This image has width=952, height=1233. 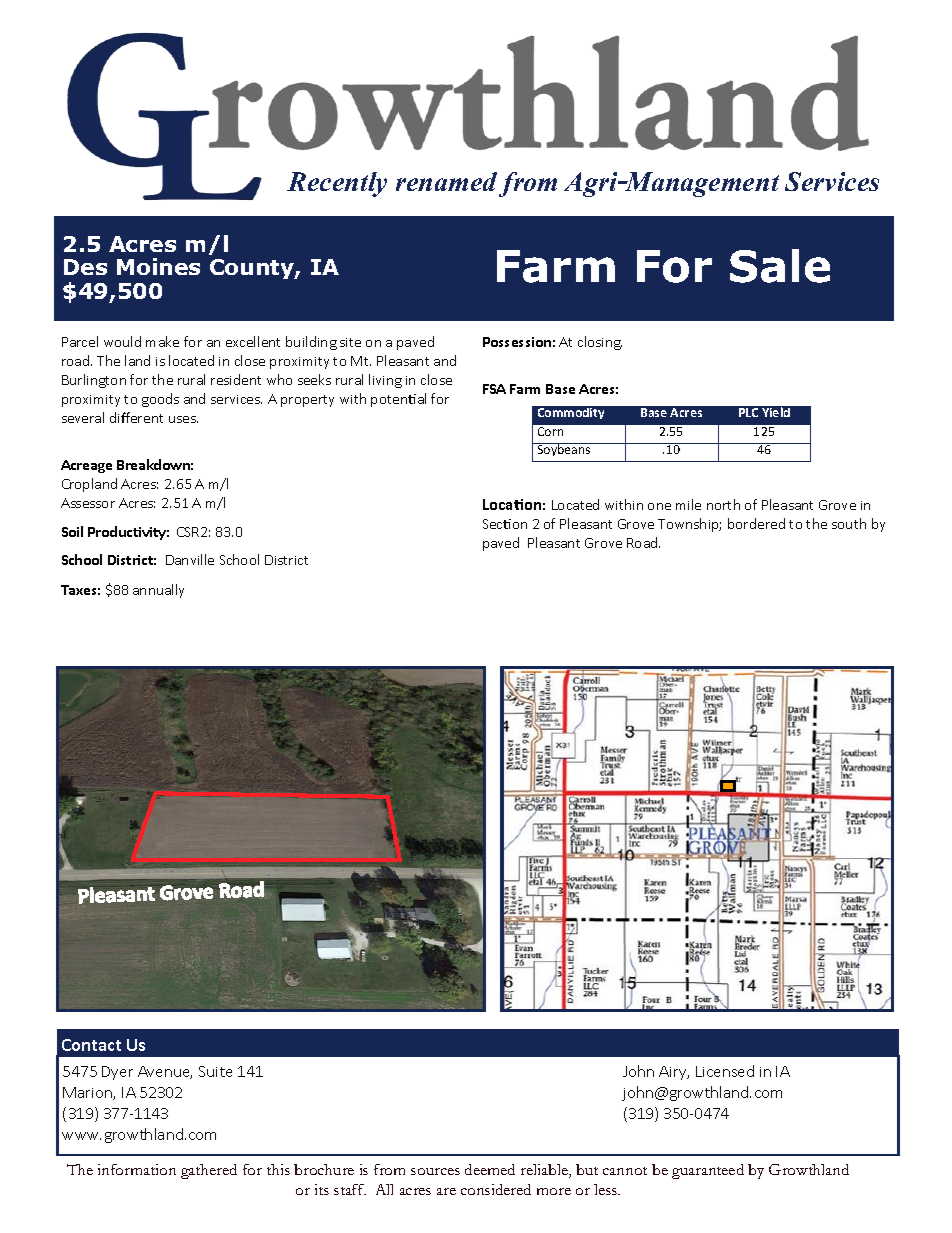 I want to click on annually, so click(x=158, y=591).
